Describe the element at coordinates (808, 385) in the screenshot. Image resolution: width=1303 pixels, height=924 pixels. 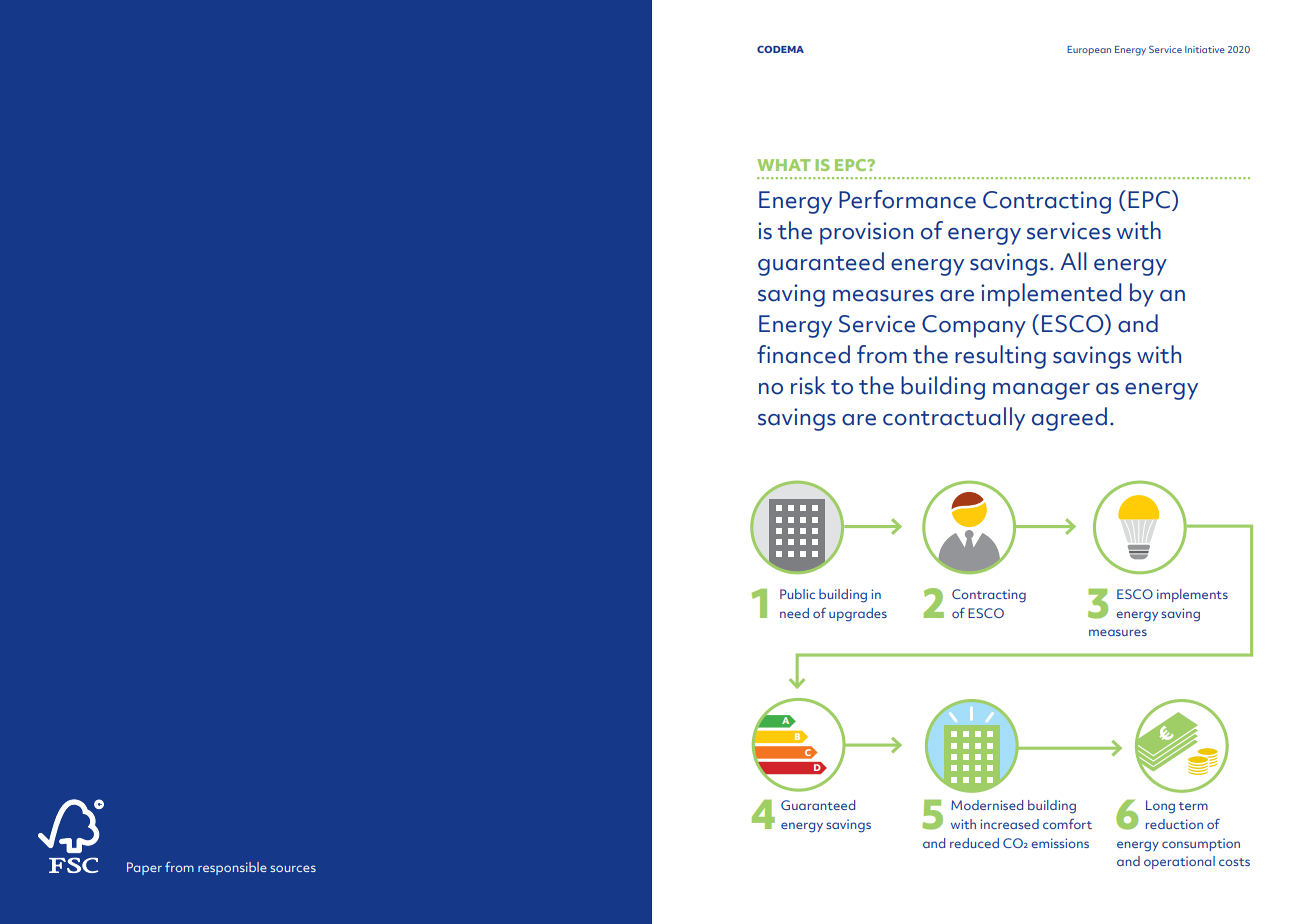
I see `risk` at that location.
